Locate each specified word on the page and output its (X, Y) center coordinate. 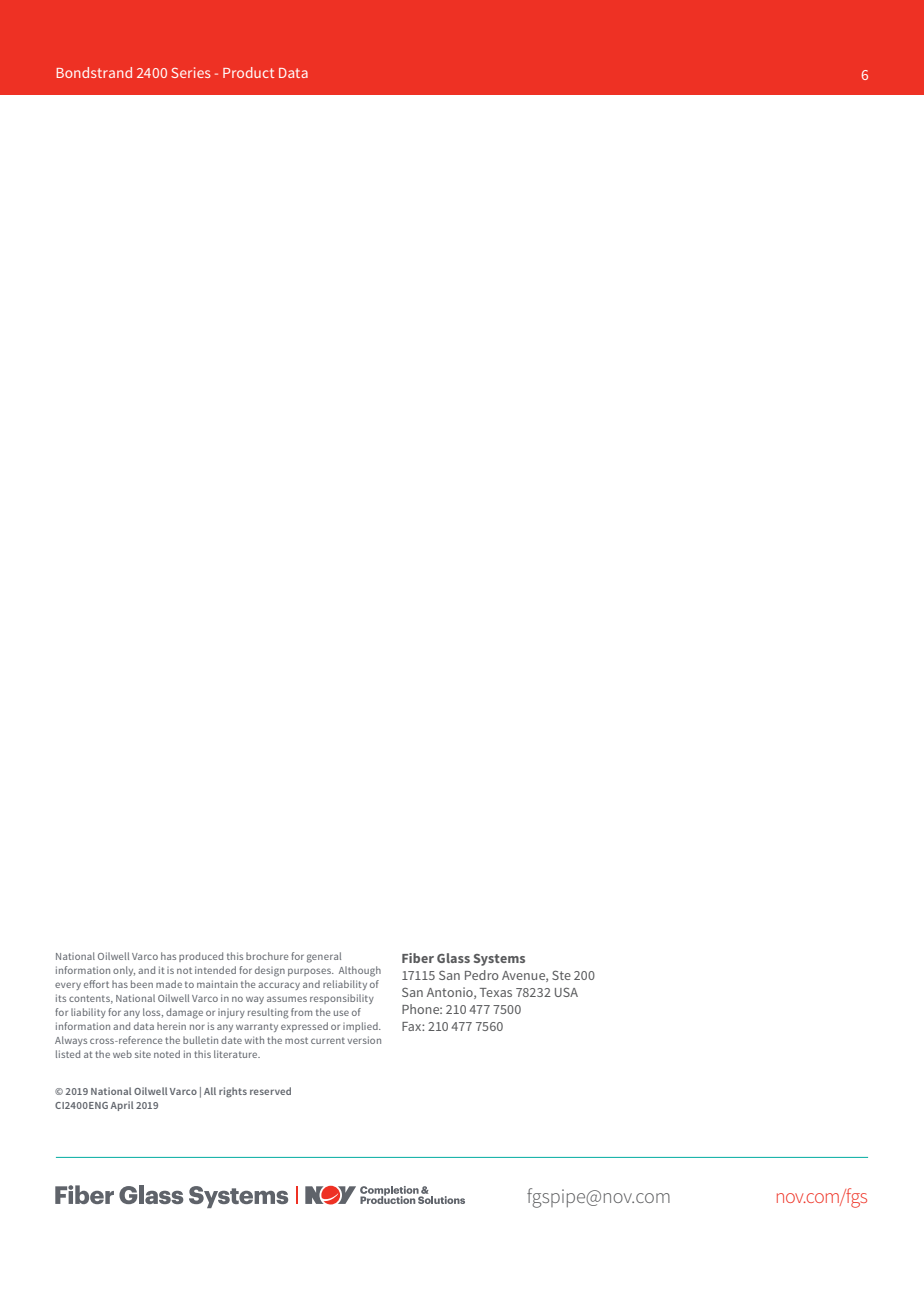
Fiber (418, 958)
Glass (453, 958)
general (324, 957)
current (328, 1040)
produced (201, 957)
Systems (499, 960)
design (270, 971)
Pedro (482, 975)
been (142, 984)
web (122, 1054)
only (124, 971)
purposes (310, 972)
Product (248, 72)
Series (190, 72)
